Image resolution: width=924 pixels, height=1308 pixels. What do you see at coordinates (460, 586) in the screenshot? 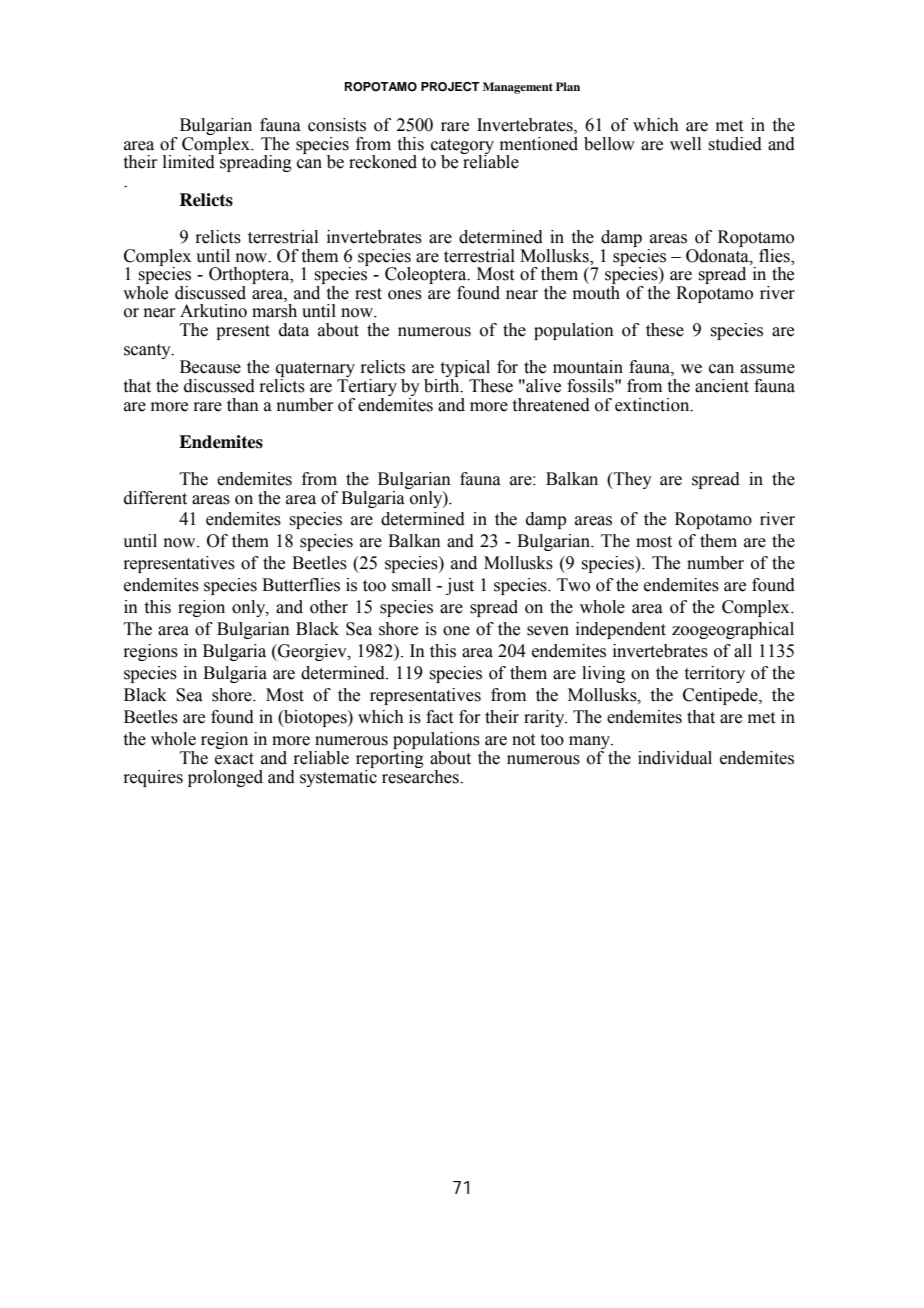
I see `just` at bounding box center [460, 586].
